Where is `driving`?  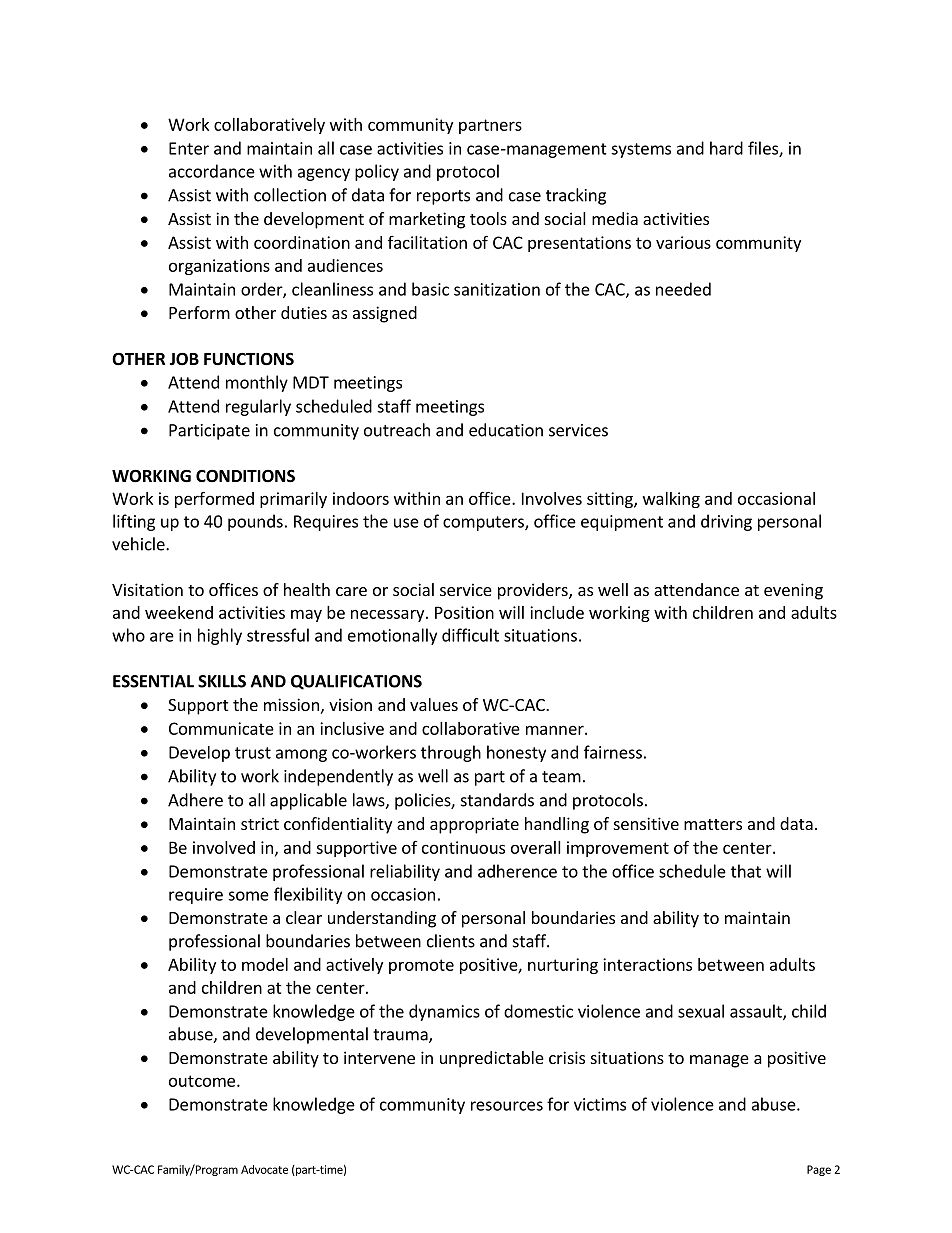 driving is located at coordinates (726, 522).
